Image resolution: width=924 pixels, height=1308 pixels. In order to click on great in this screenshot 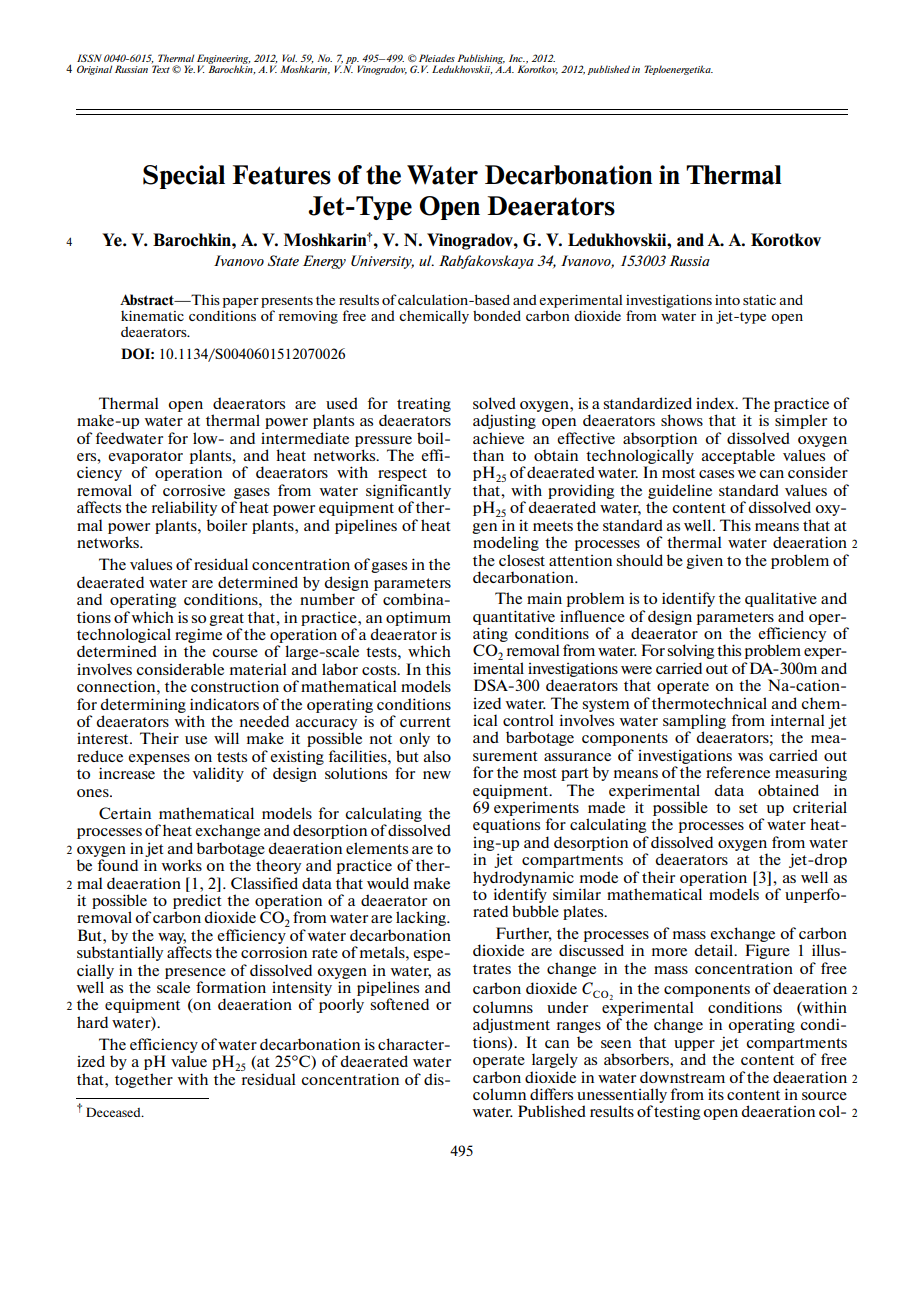, I will do `click(226, 619)`.
